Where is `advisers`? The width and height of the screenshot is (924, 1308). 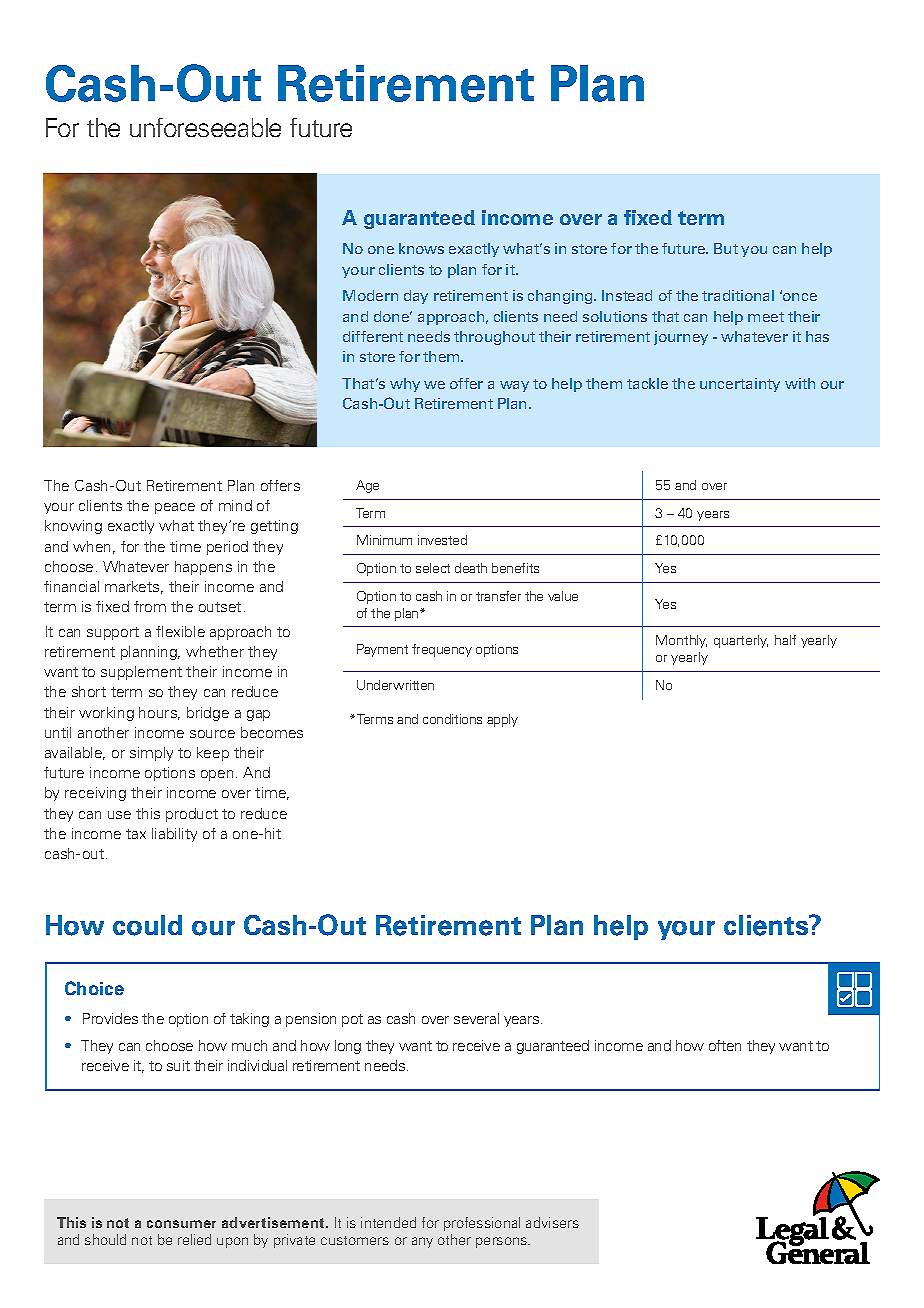
advisers is located at coordinates (552, 1222).
